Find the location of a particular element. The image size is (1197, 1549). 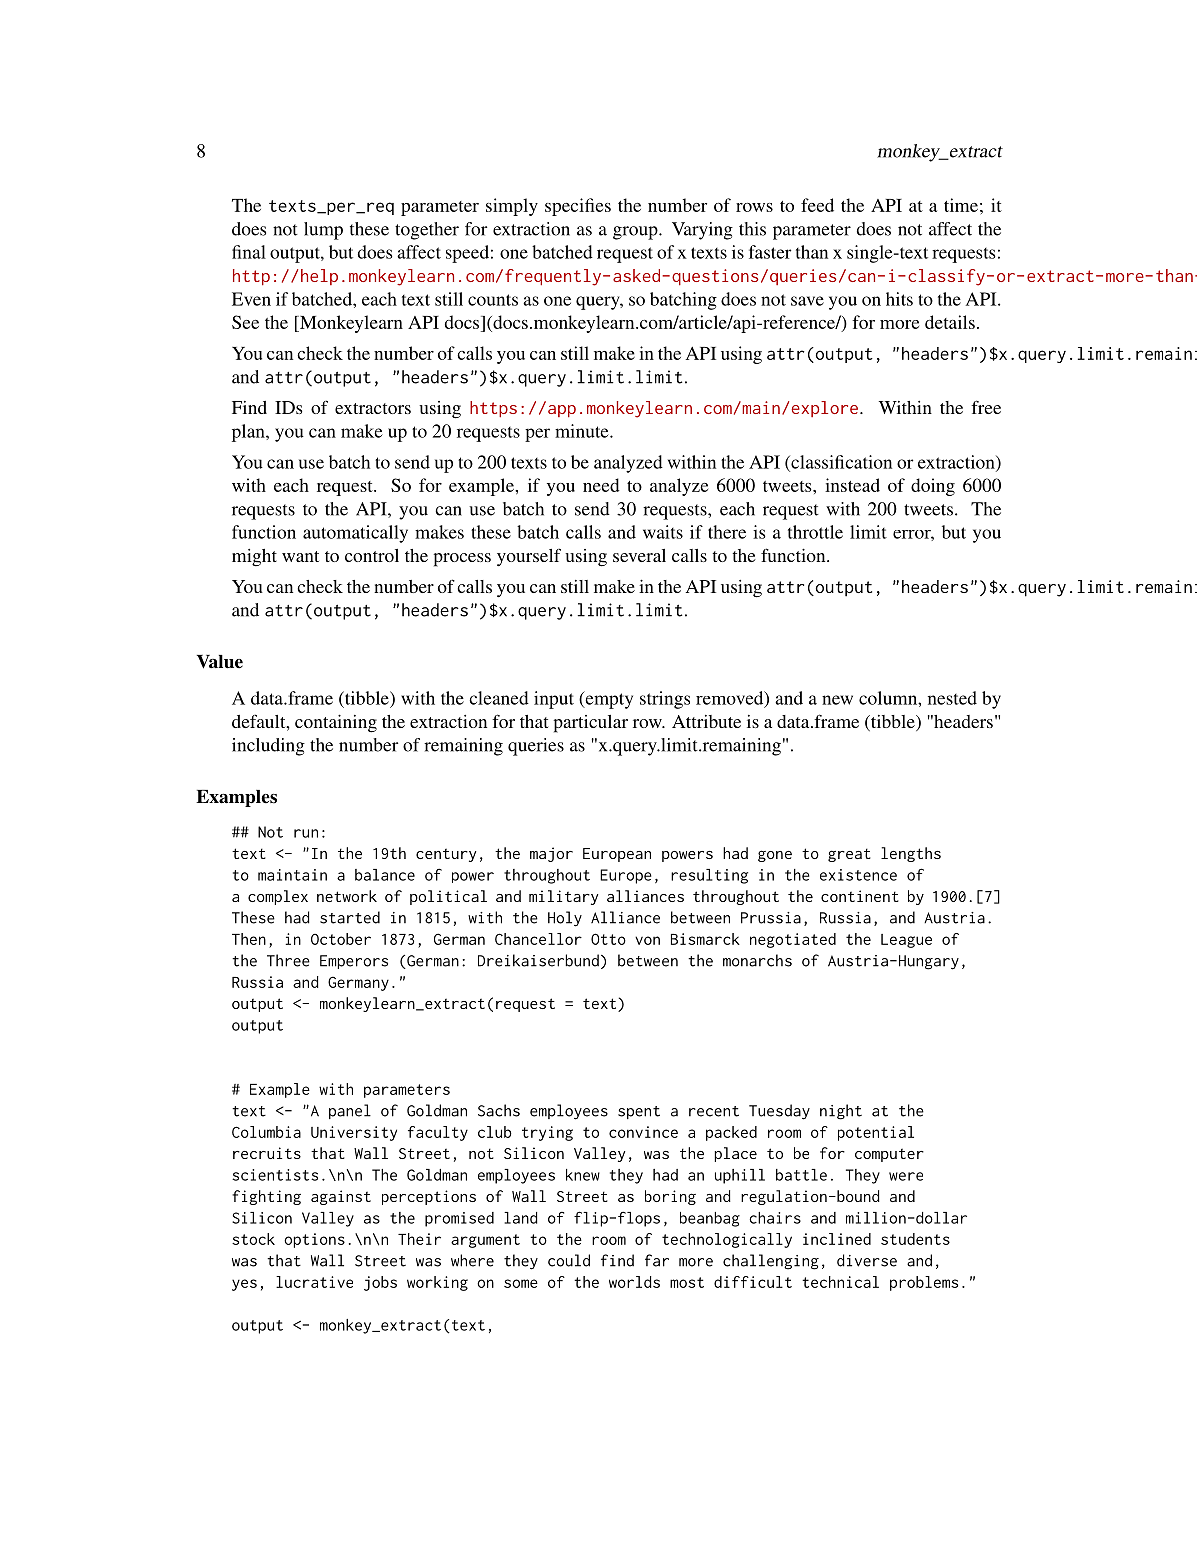

lucrative is located at coordinates (314, 1282).
